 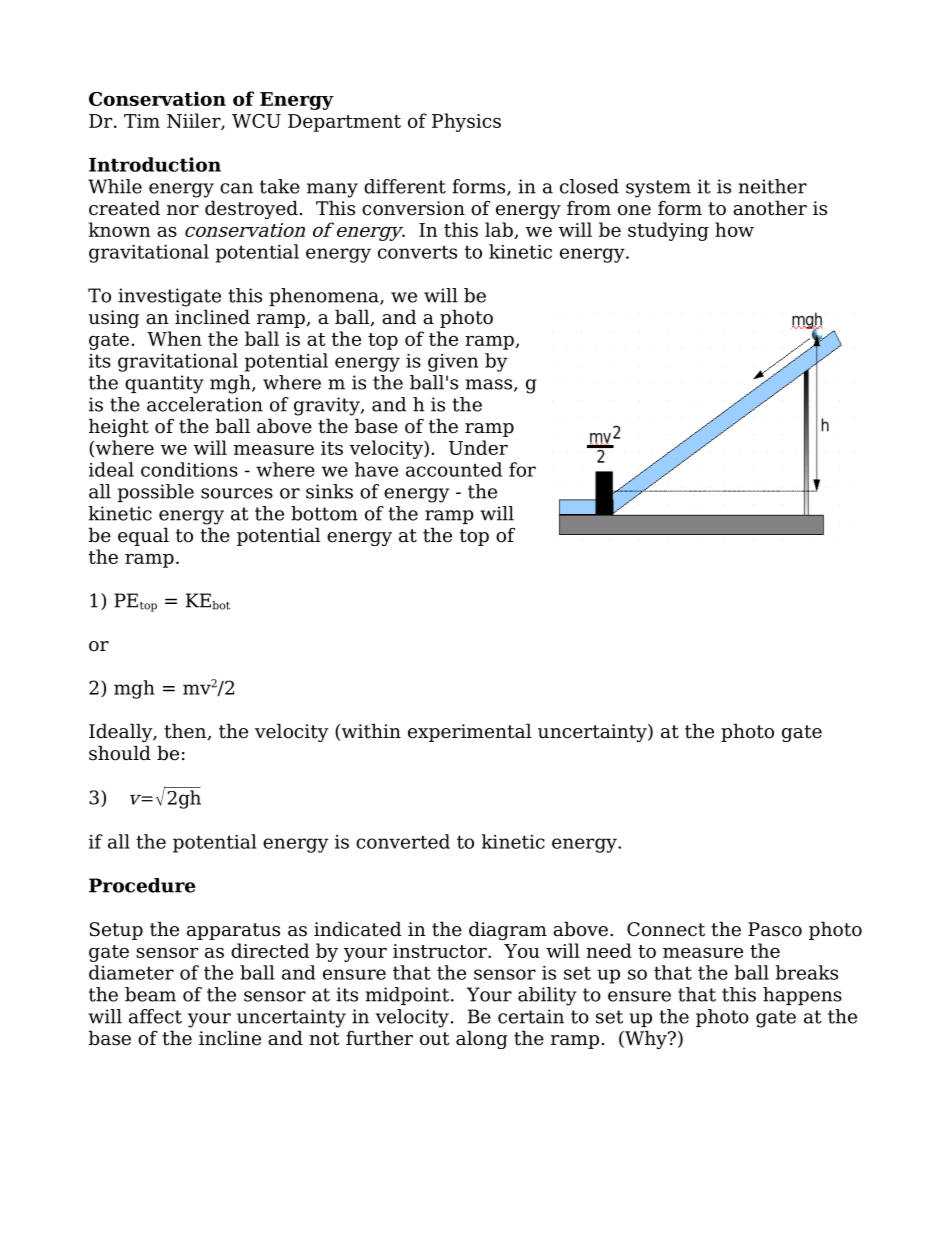 What do you see at coordinates (478, 447) in the document?
I see `Under` at bounding box center [478, 447].
